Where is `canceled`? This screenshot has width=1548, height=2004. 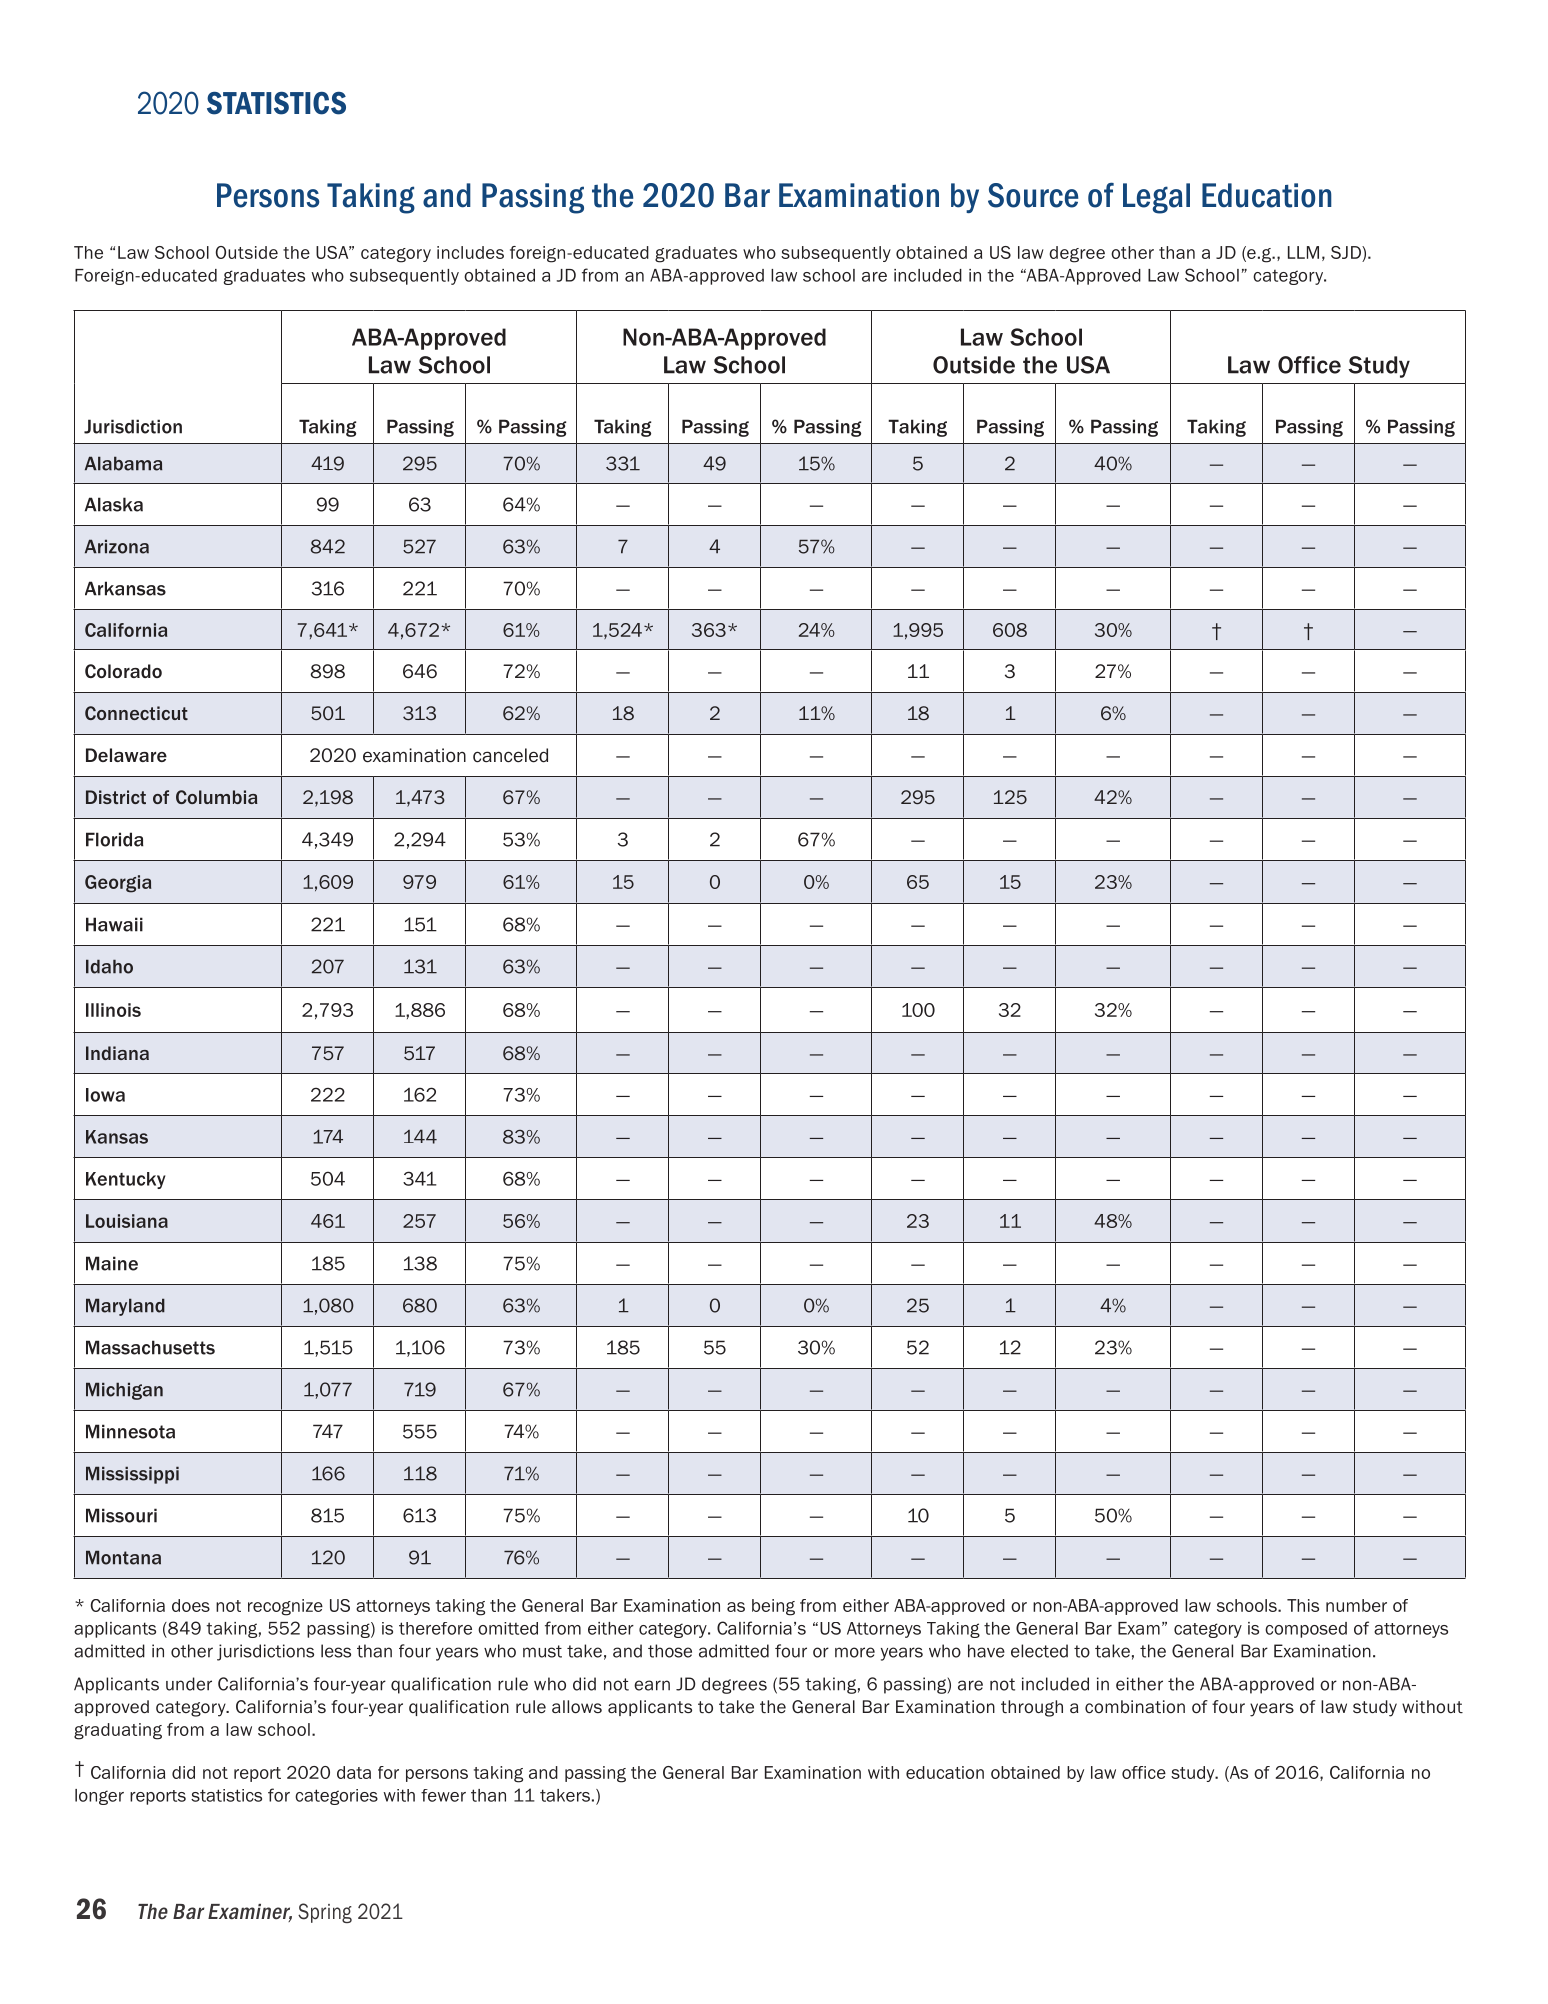 canceled is located at coordinates (510, 755).
